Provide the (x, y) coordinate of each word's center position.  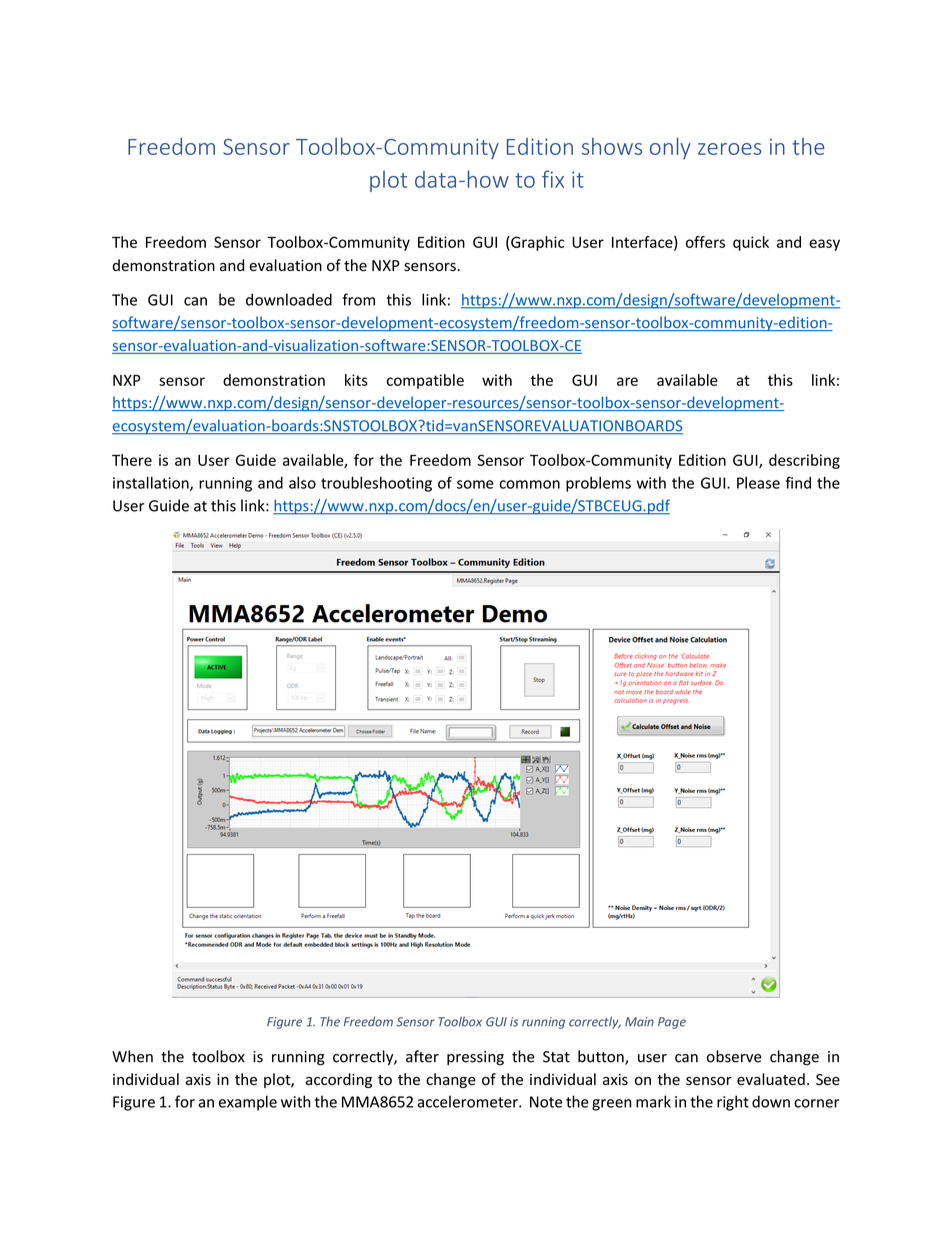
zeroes (730, 149)
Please (758, 483)
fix (553, 179)
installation (152, 483)
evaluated (771, 1079)
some (475, 484)
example (248, 1103)
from (358, 299)
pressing (475, 1058)
